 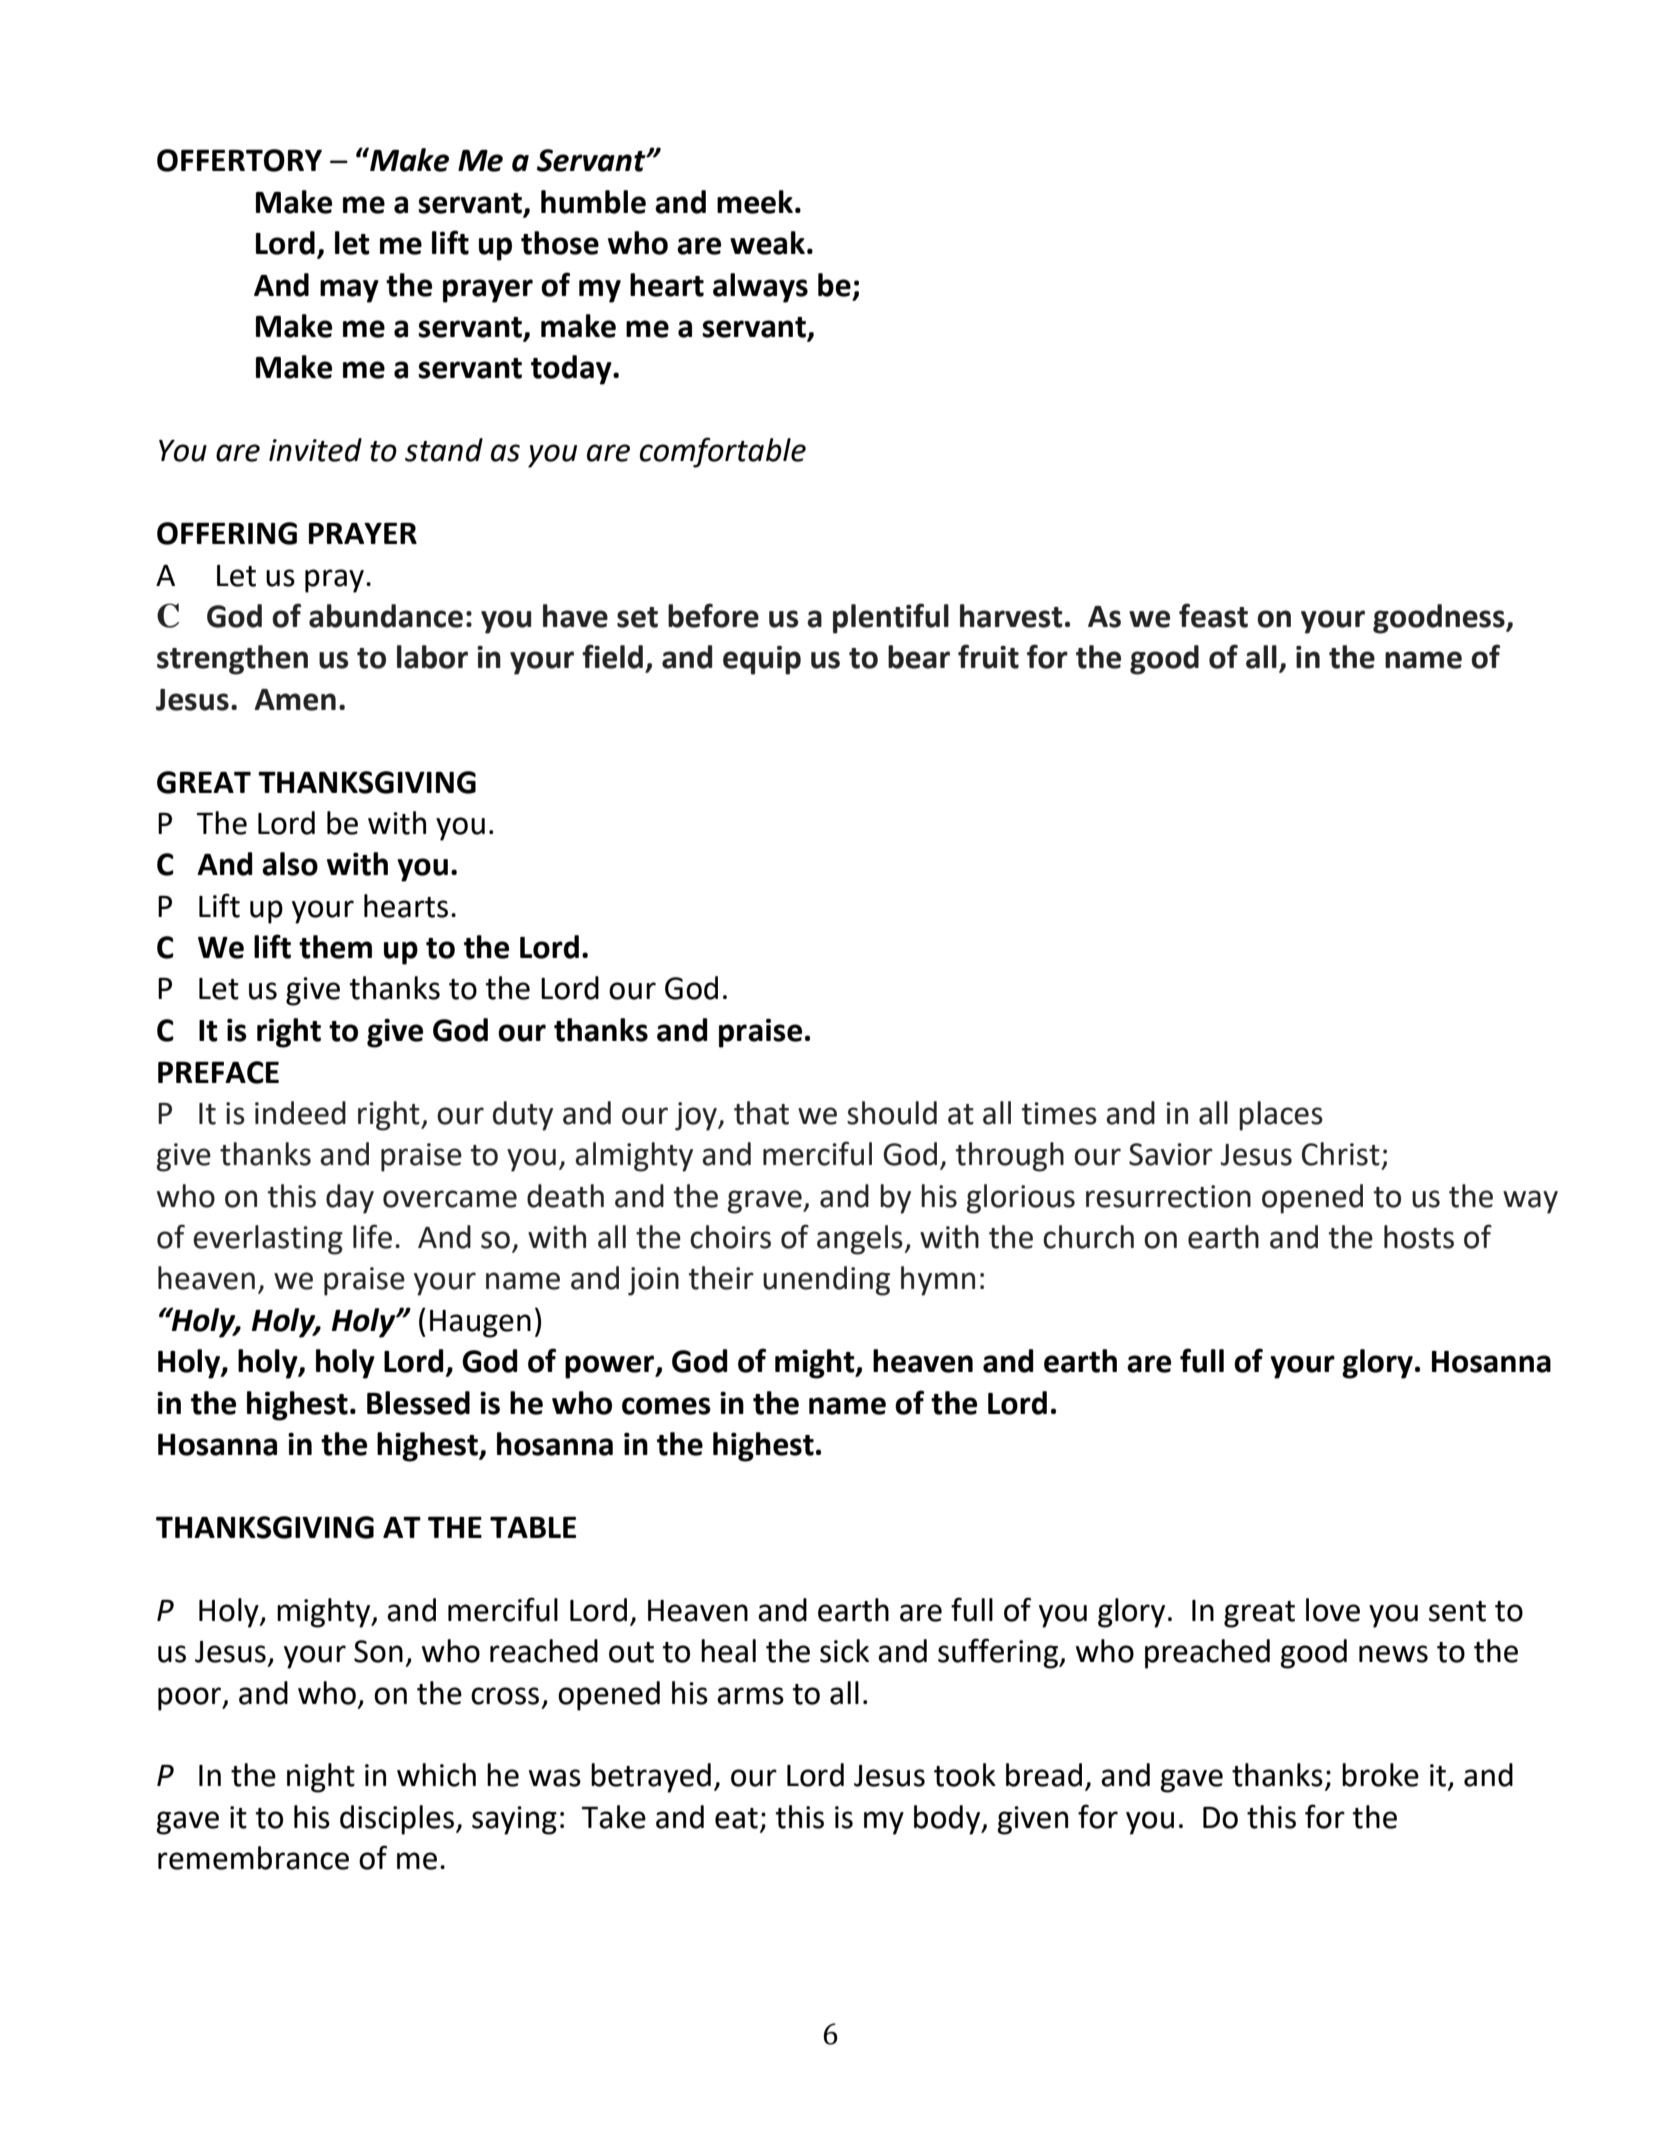 What do you see at coordinates (760, 288) in the image?
I see `always` at bounding box center [760, 288].
